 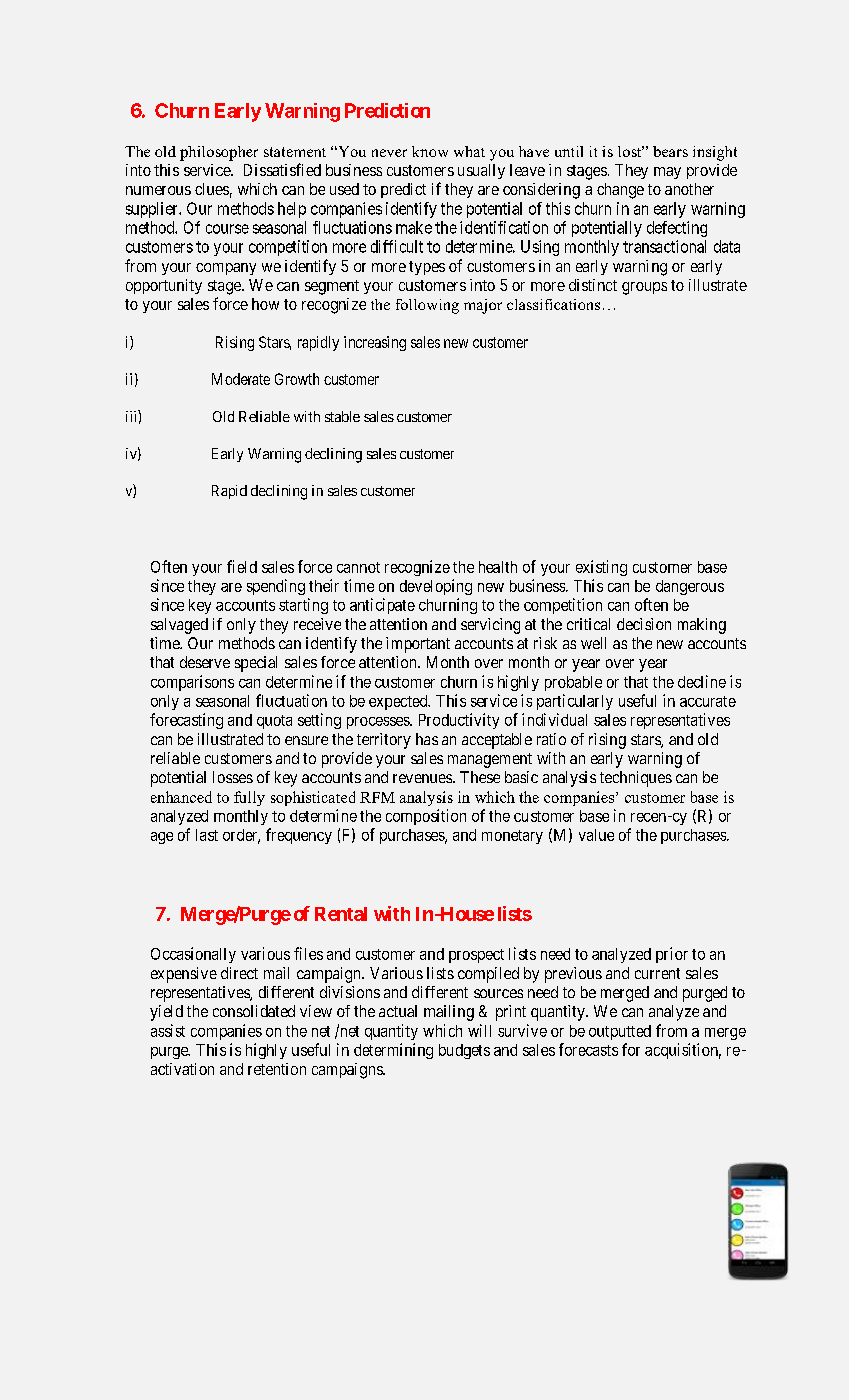 I want to click on techniques, so click(x=636, y=779).
